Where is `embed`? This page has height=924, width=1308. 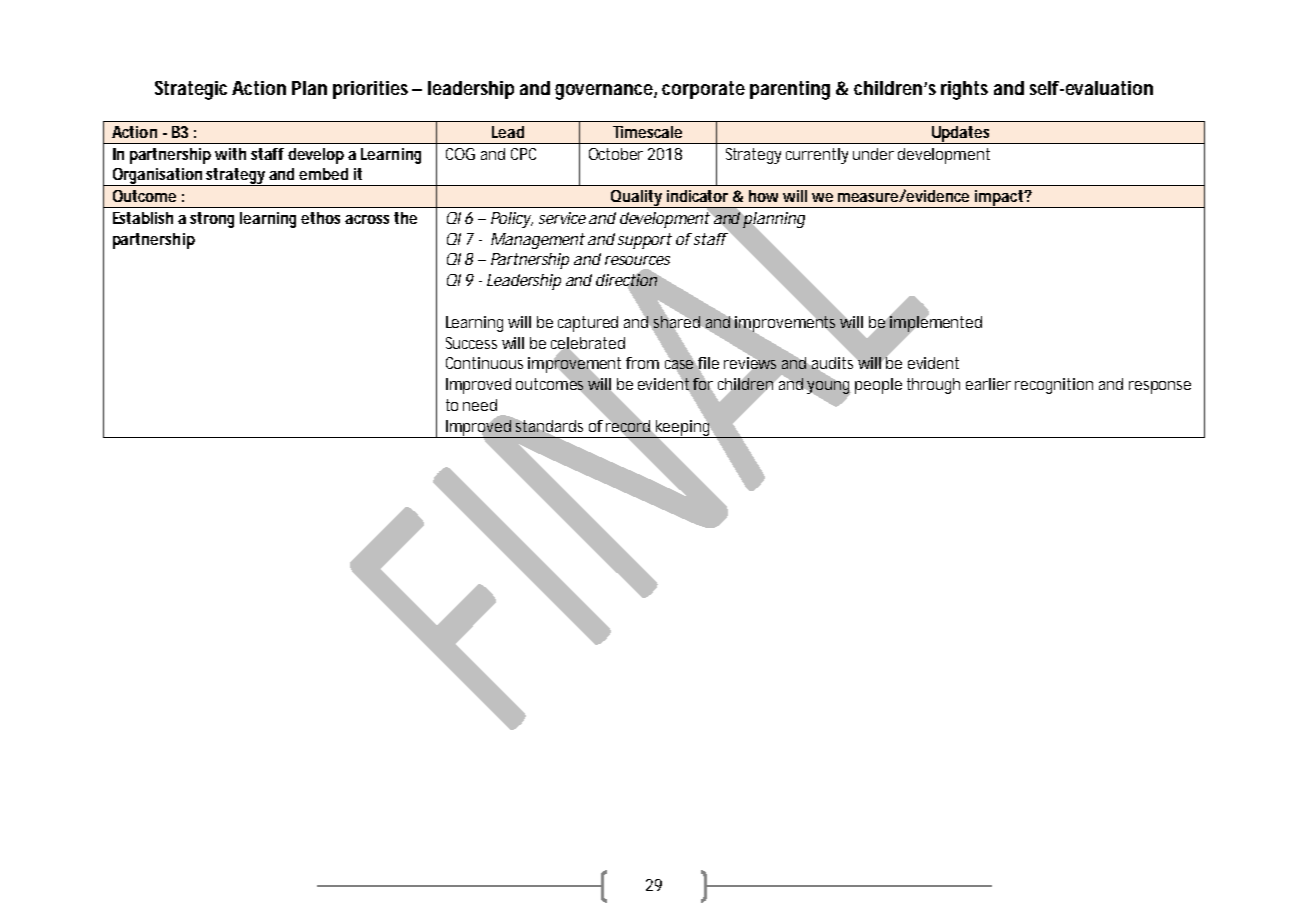
embed is located at coordinates (323, 174).
